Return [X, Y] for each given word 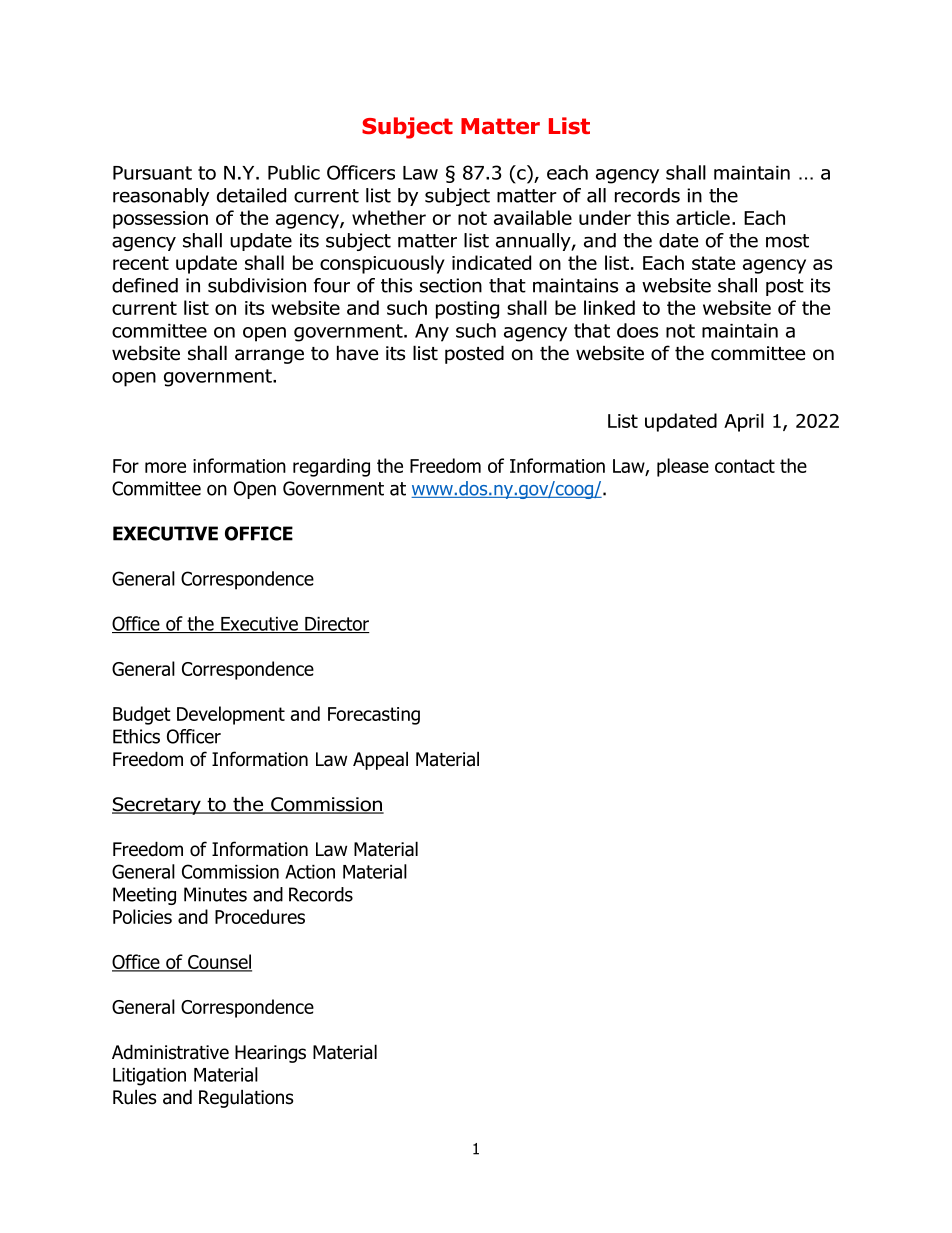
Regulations [246, 1098]
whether [389, 217]
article [703, 217]
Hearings [270, 1054]
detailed [251, 195]
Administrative [170, 1052]
